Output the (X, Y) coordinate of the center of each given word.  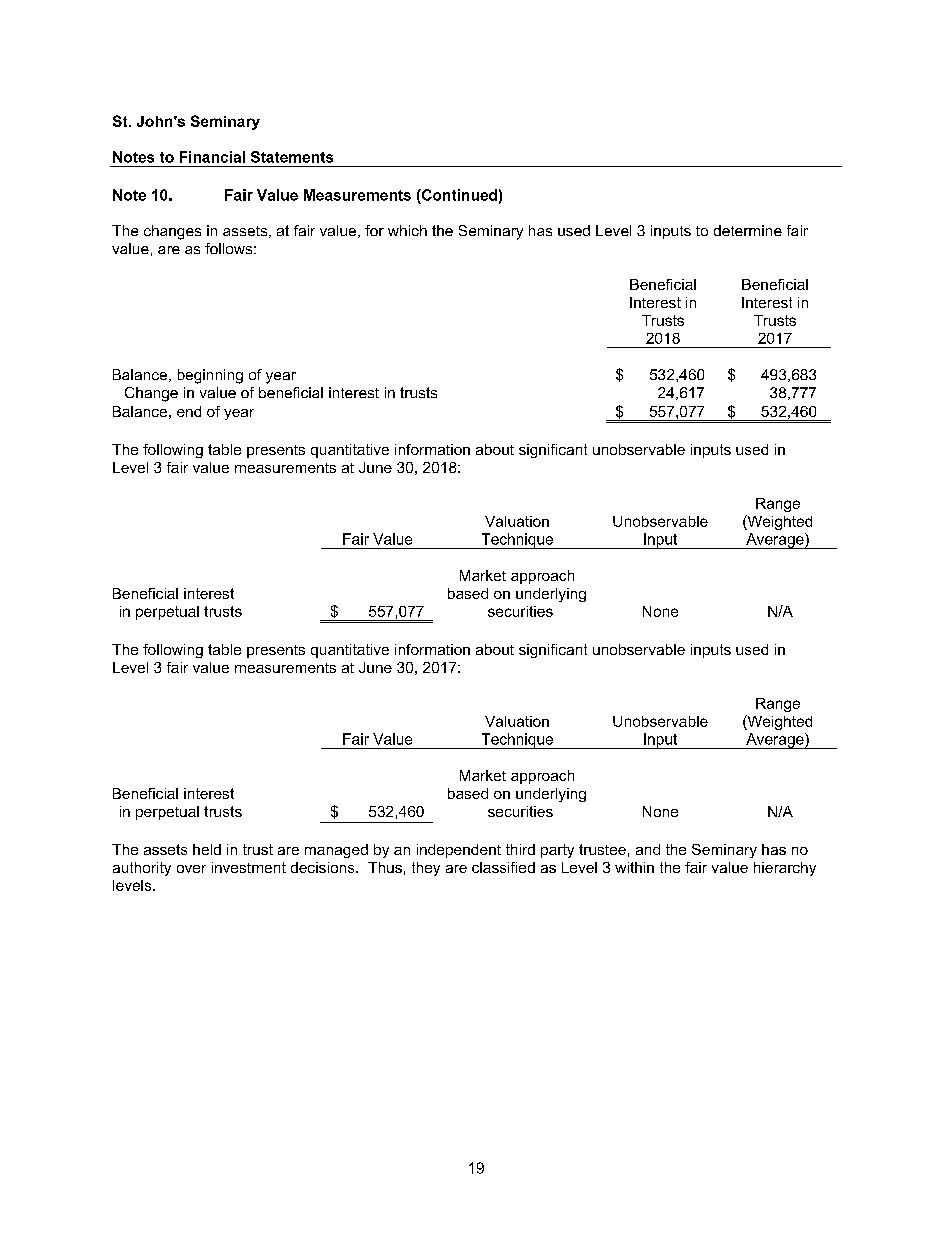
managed (336, 851)
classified (503, 867)
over (191, 869)
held (207, 849)
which (407, 230)
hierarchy (785, 869)
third (520, 849)
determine (748, 230)
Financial (212, 157)
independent (459, 851)
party (557, 851)
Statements (292, 157)
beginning (210, 376)
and (648, 849)
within (634, 867)
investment (249, 867)
